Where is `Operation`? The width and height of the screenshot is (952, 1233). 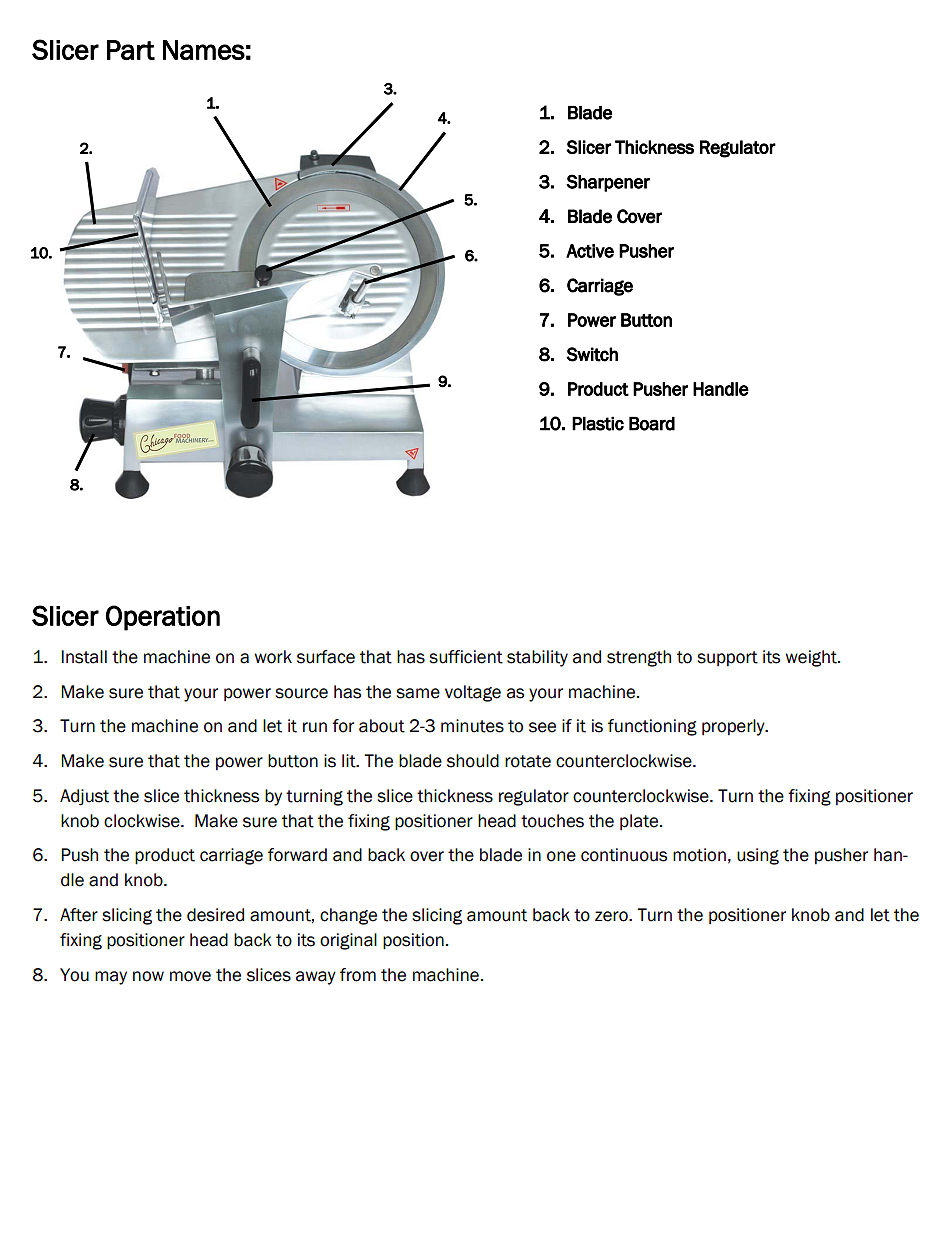 Operation is located at coordinates (163, 618).
